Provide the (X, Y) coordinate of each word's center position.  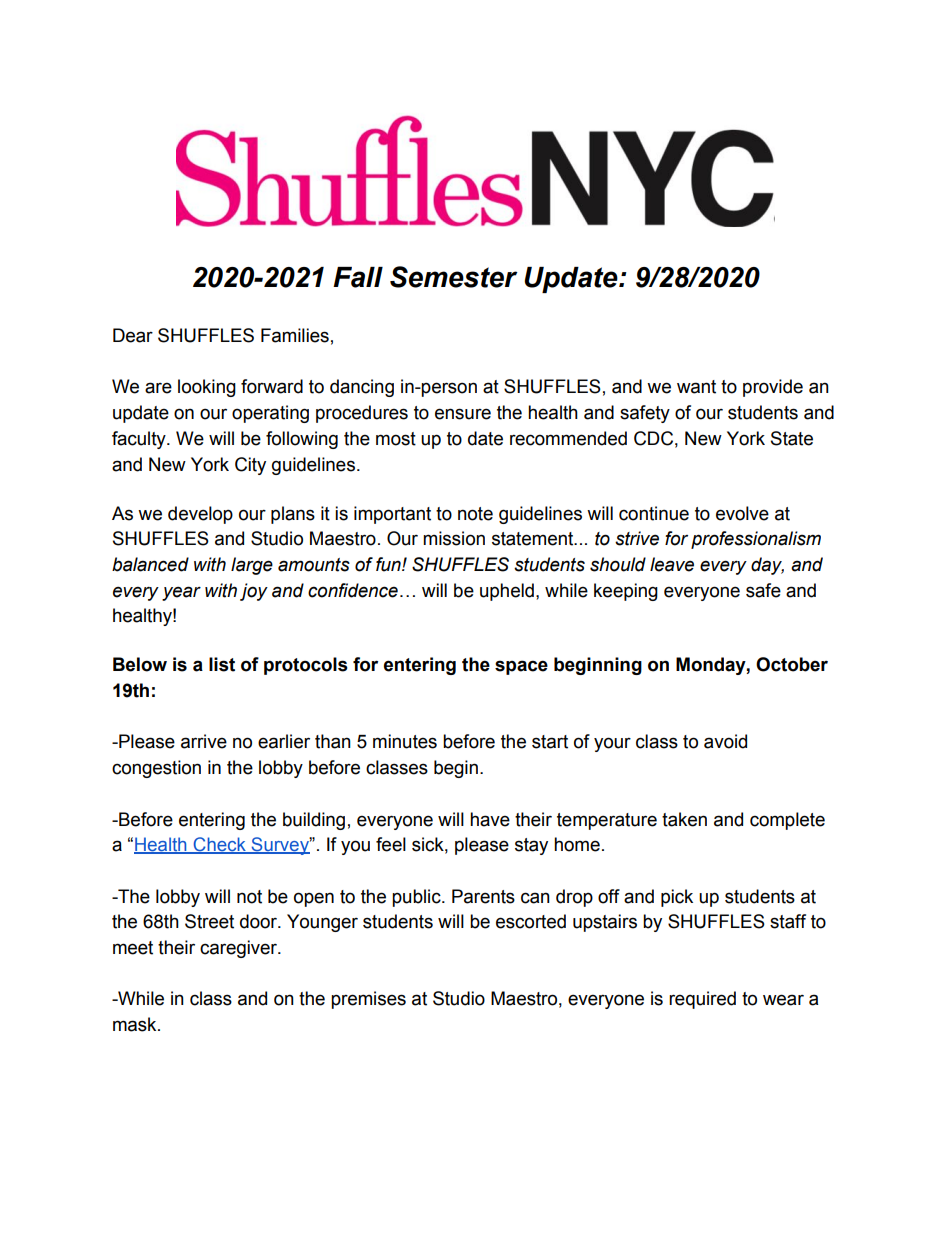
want (696, 387)
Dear (133, 335)
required (702, 1000)
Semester (454, 277)
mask (136, 1024)
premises (368, 1000)
